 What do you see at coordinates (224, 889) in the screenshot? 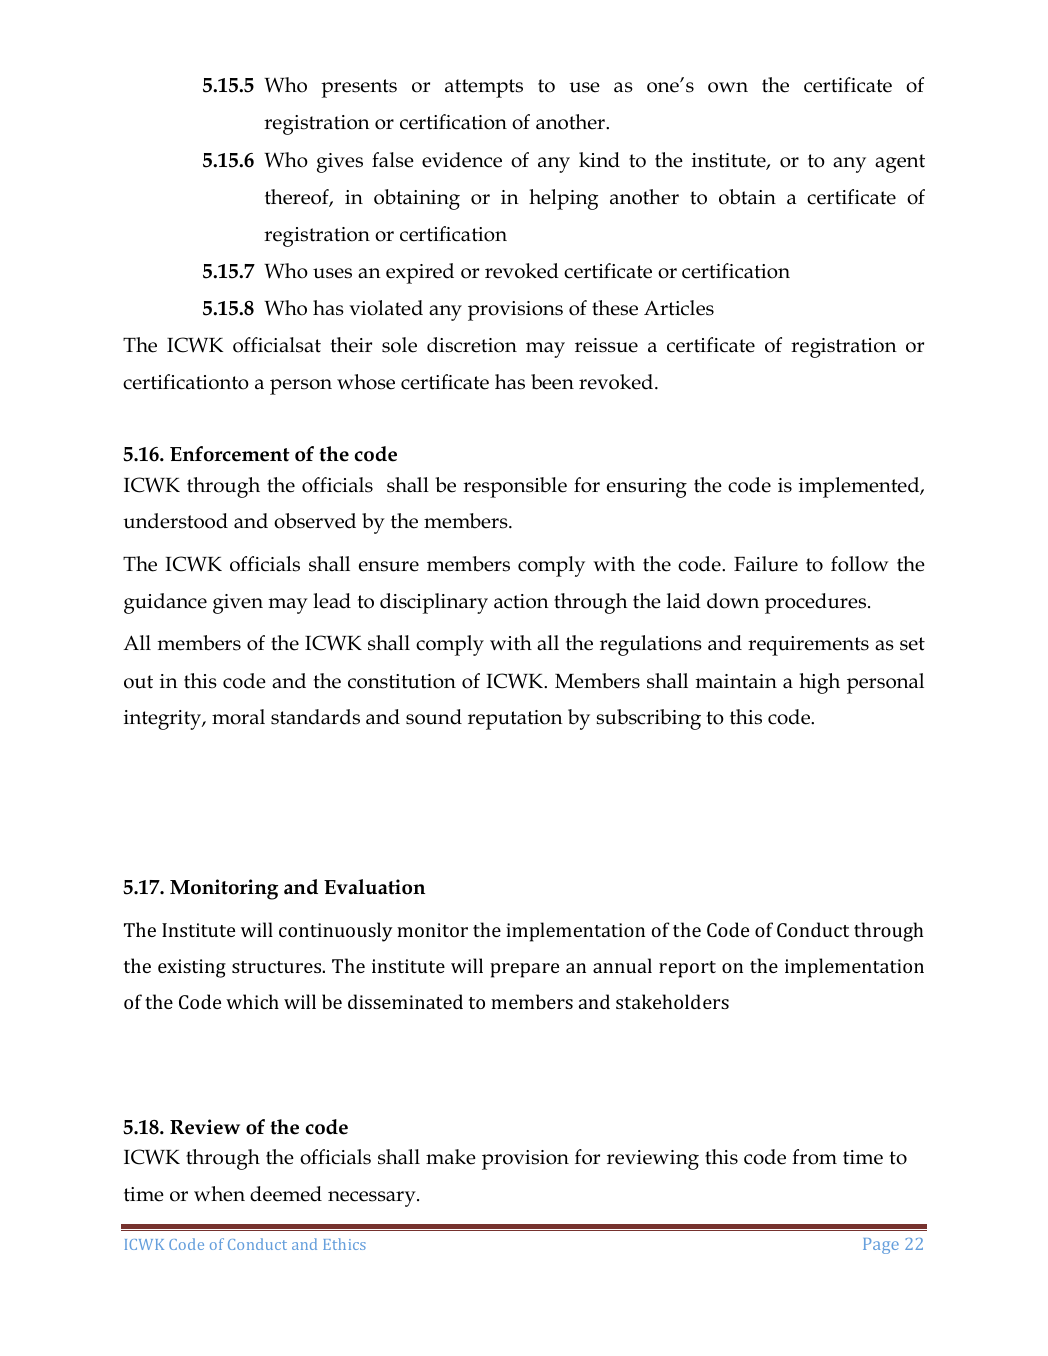
I see `Monitoring` at bounding box center [224, 889].
